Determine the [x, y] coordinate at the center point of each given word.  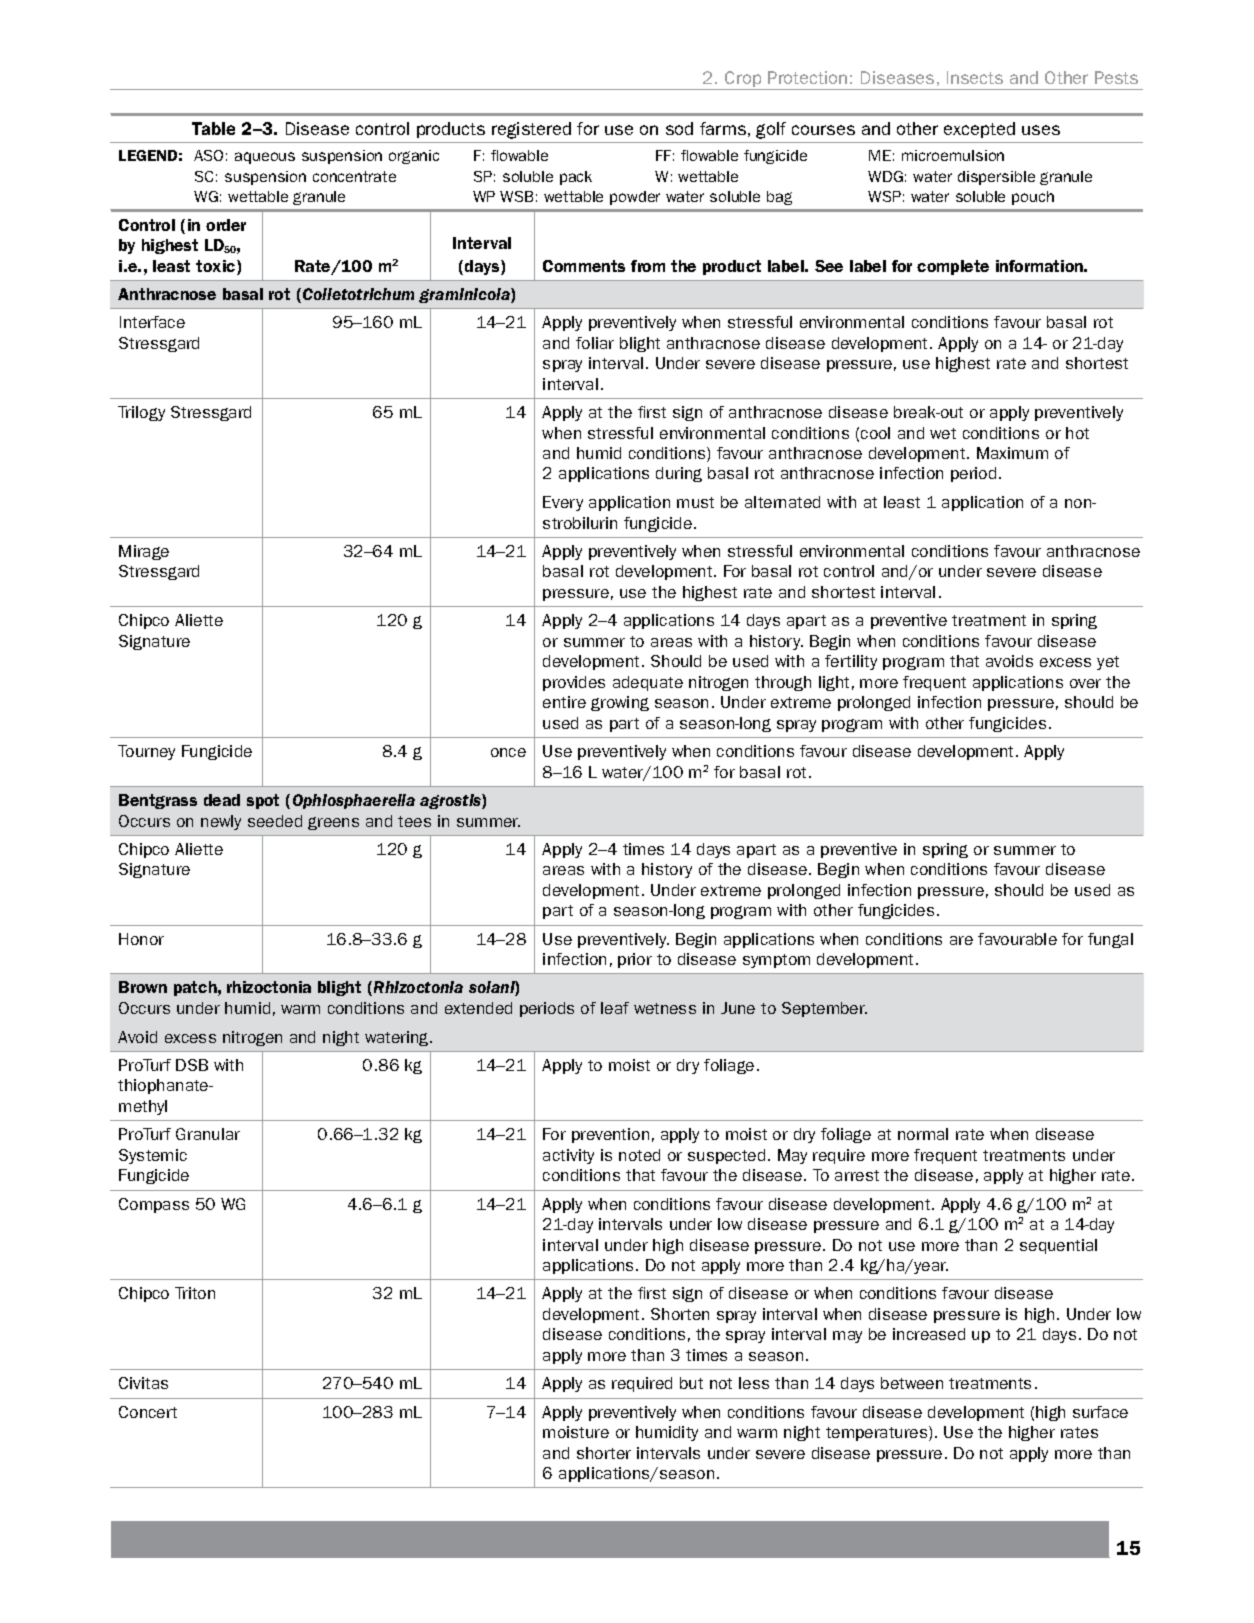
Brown [143, 987]
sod [679, 128]
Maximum [1012, 453]
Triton [195, 1293]
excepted [979, 130]
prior [635, 960]
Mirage [144, 552]
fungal [1110, 940]
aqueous [265, 158]
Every [563, 503]
